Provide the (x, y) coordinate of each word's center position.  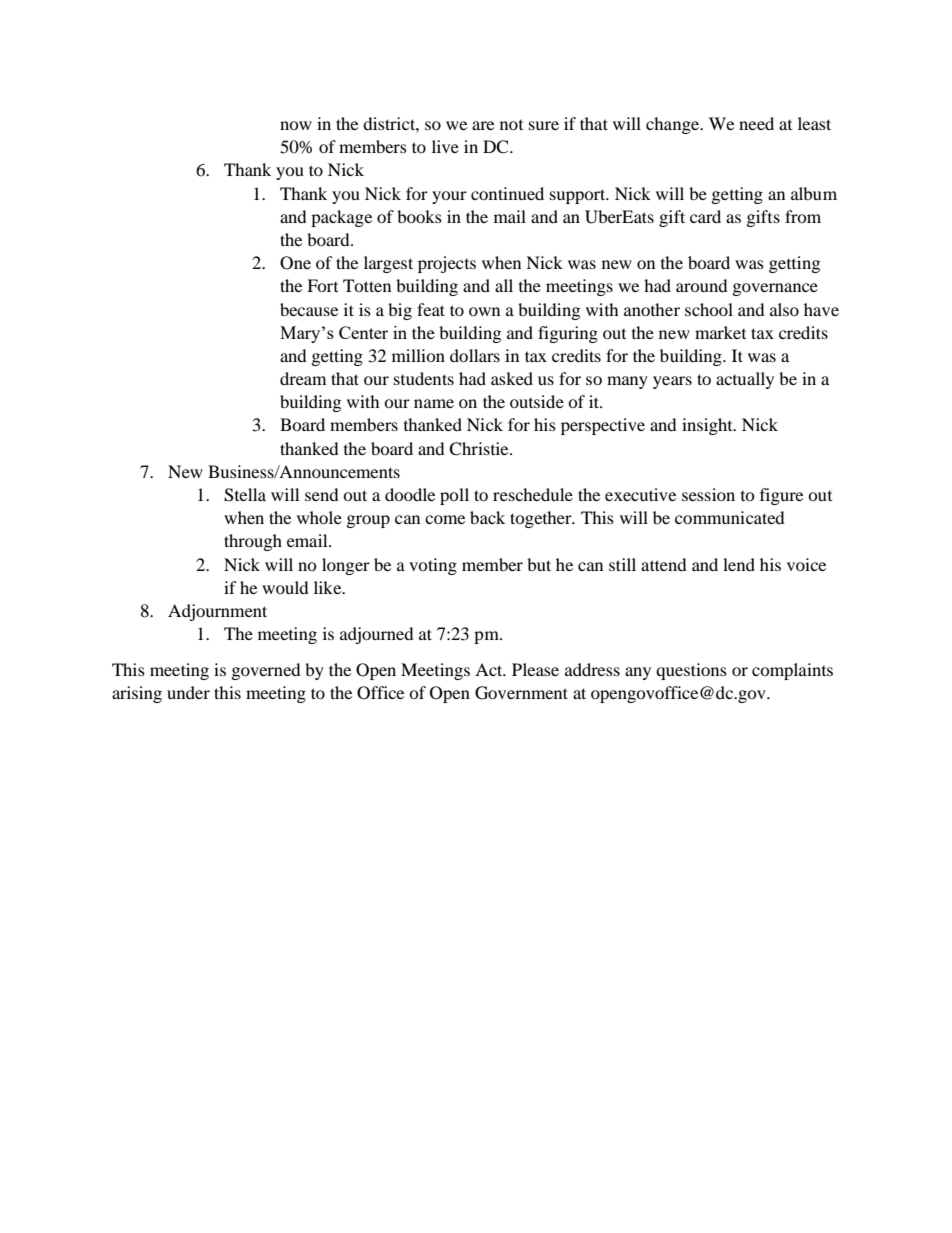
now (296, 125)
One (295, 263)
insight (708, 426)
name (434, 403)
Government (521, 693)
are (483, 125)
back (487, 517)
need (756, 123)
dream (303, 378)
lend (739, 564)
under (188, 692)
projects (447, 264)
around (702, 285)
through (253, 542)
